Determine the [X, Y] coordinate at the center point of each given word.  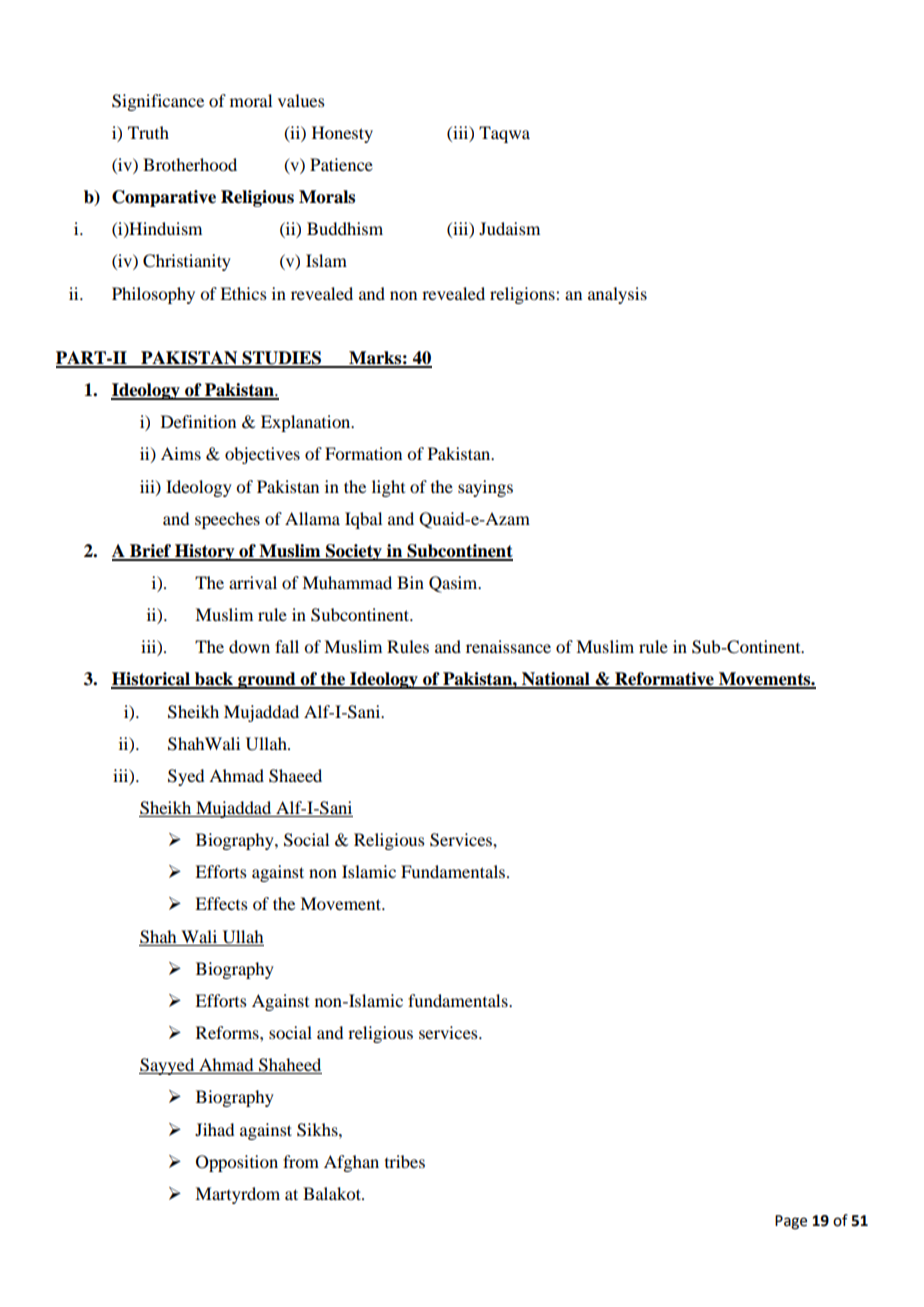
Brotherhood [190, 164]
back [214, 680]
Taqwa [504, 134]
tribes [405, 1161]
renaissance [508, 646]
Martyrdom [237, 1195]
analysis [617, 295]
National [556, 680]
